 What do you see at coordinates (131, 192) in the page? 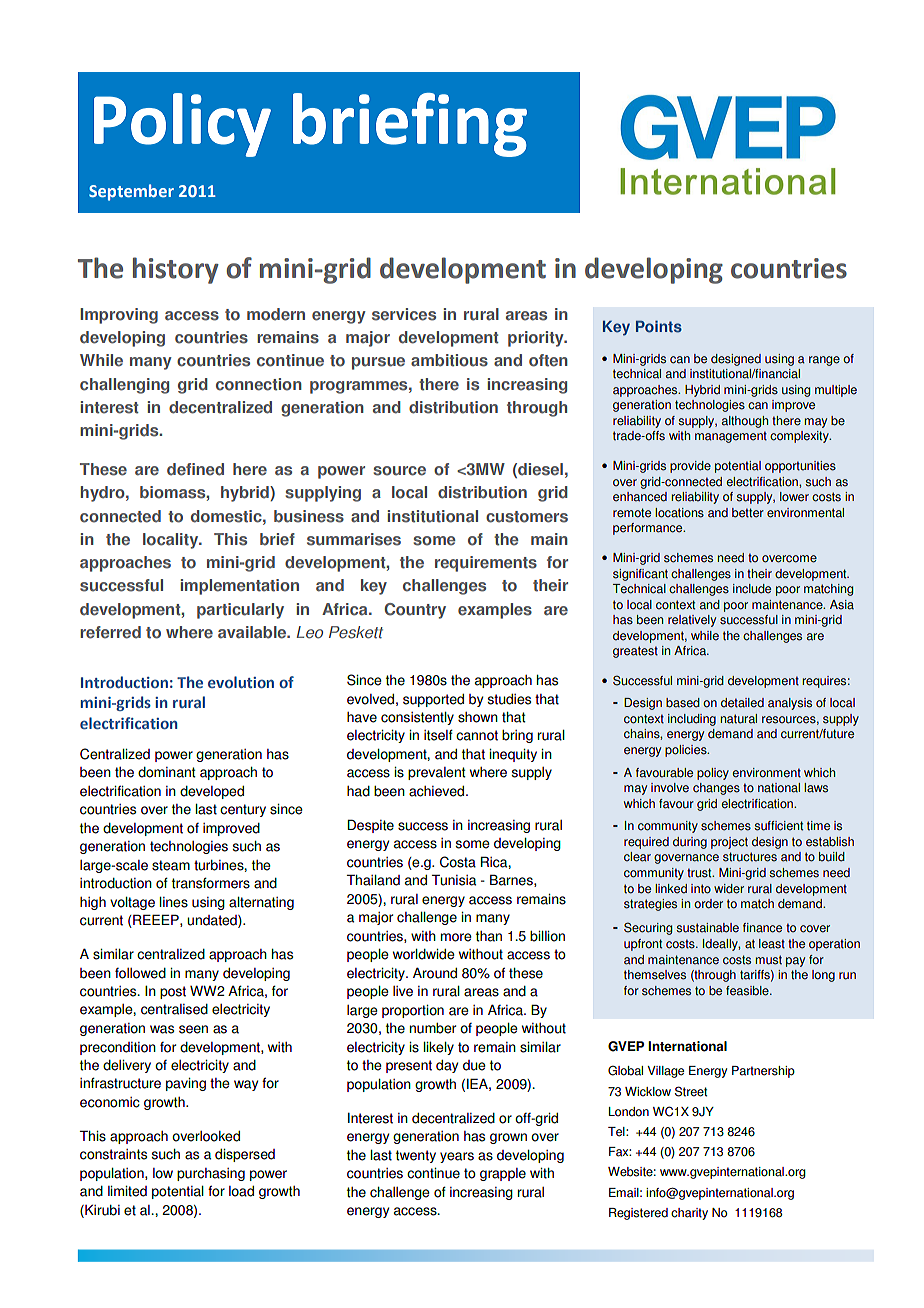
I see `September` at bounding box center [131, 192].
